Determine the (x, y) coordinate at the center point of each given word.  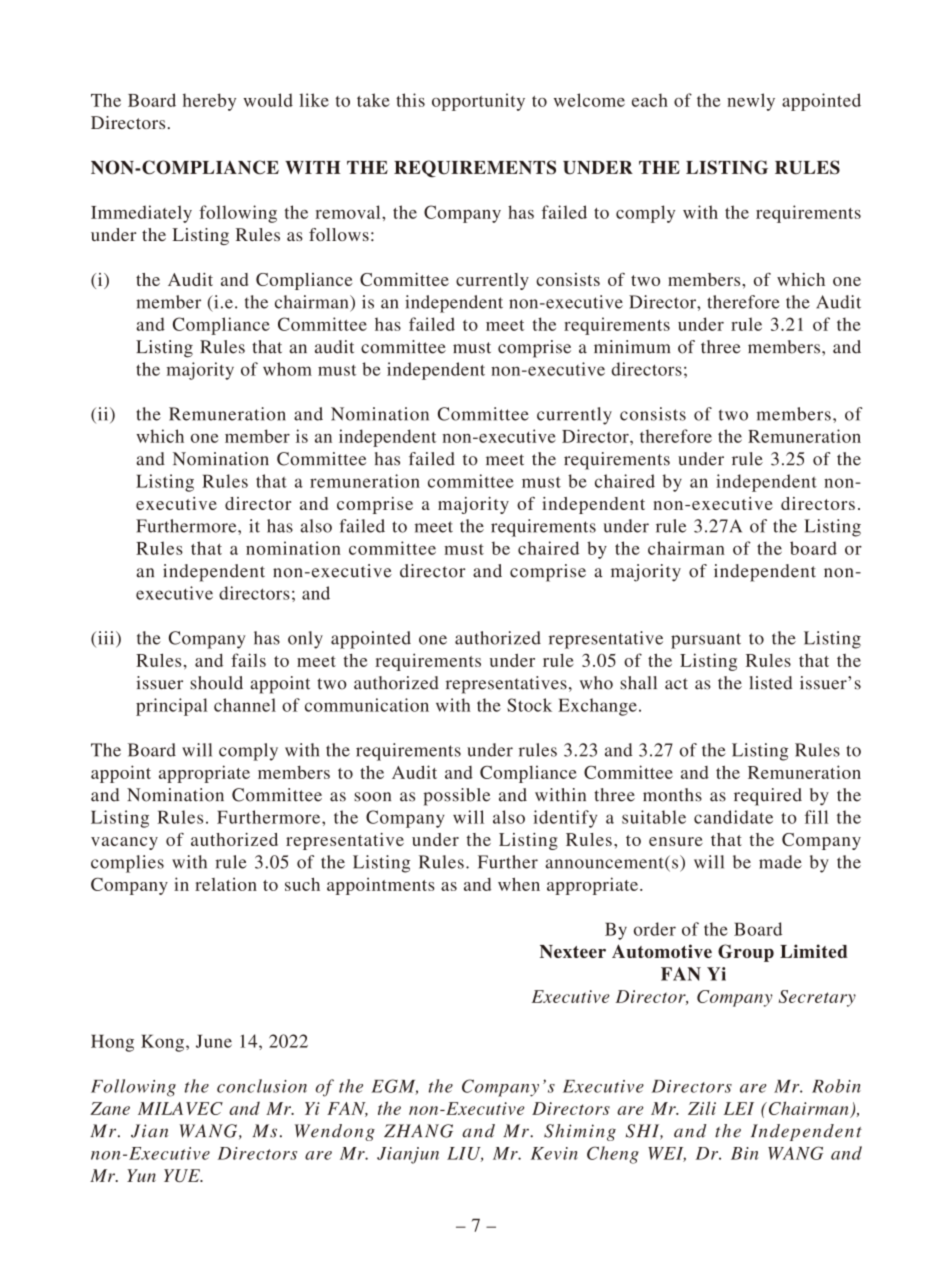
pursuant (706, 641)
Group (746, 953)
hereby (209, 102)
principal (172, 707)
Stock (529, 705)
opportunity (478, 102)
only (305, 640)
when (519, 884)
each (650, 100)
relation (226, 884)
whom (287, 369)
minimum (632, 347)
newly (751, 102)
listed (771, 683)
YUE (183, 1175)
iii (106, 639)
